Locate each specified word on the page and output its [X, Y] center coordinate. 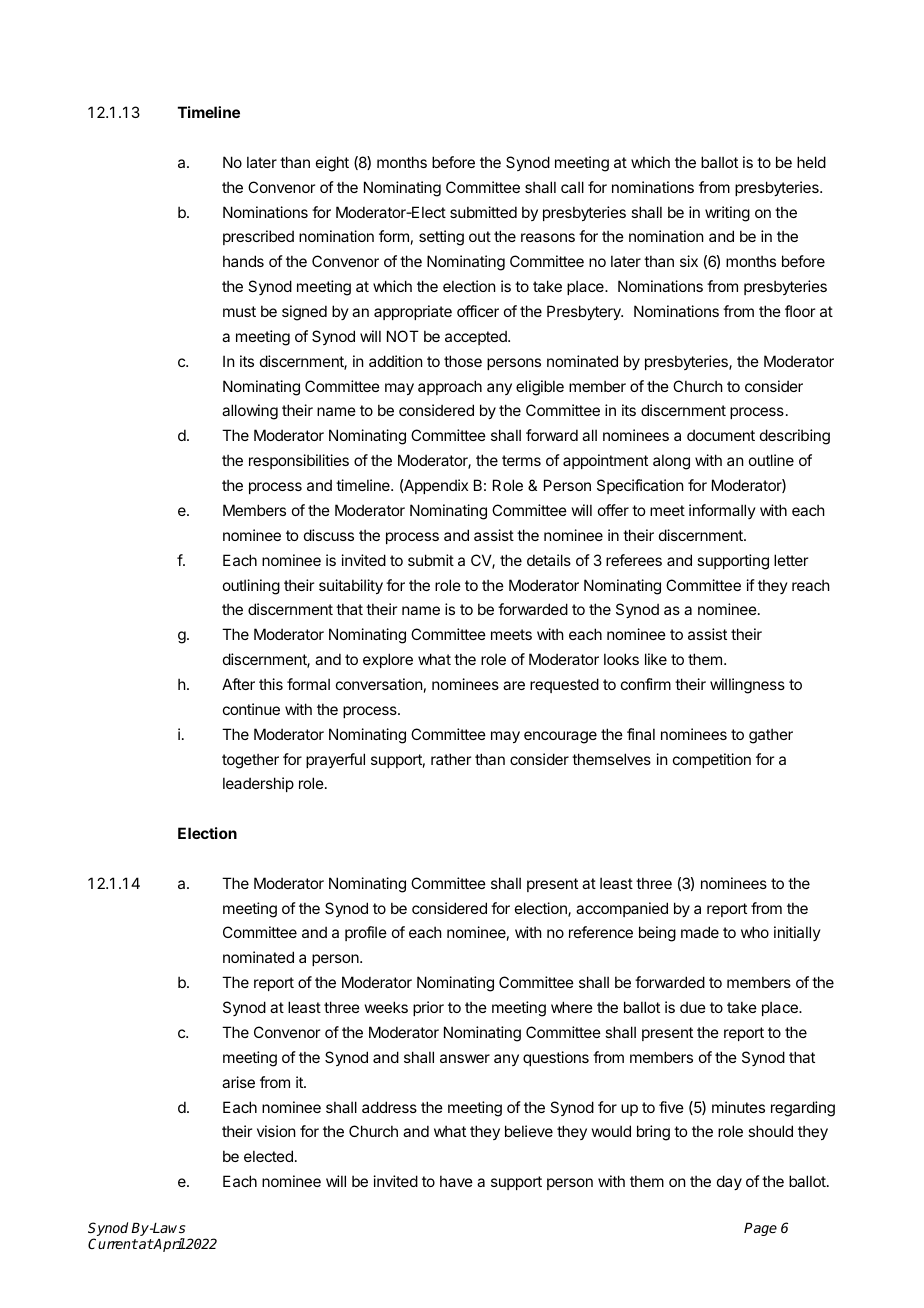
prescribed [258, 237]
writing [727, 214]
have [456, 1181]
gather [771, 736]
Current [113, 1243]
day [729, 1182]
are [514, 685]
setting [441, 238]
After [238, 684]
